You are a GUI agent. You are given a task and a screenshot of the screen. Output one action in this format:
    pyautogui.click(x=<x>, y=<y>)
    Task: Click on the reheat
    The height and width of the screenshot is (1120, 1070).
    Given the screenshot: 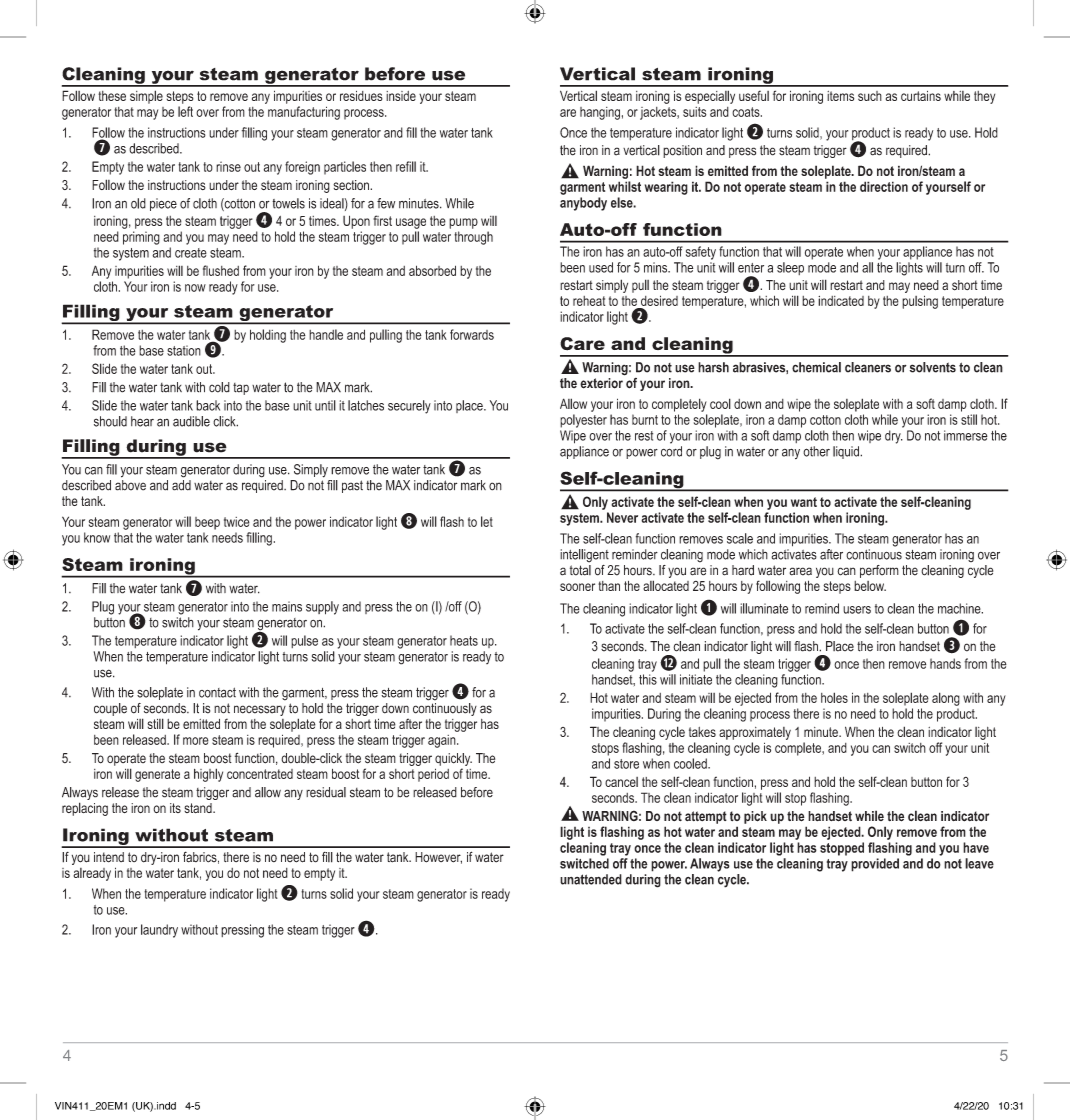 What is the action you would take?
    pyautogui.click(x=589, y=301)
